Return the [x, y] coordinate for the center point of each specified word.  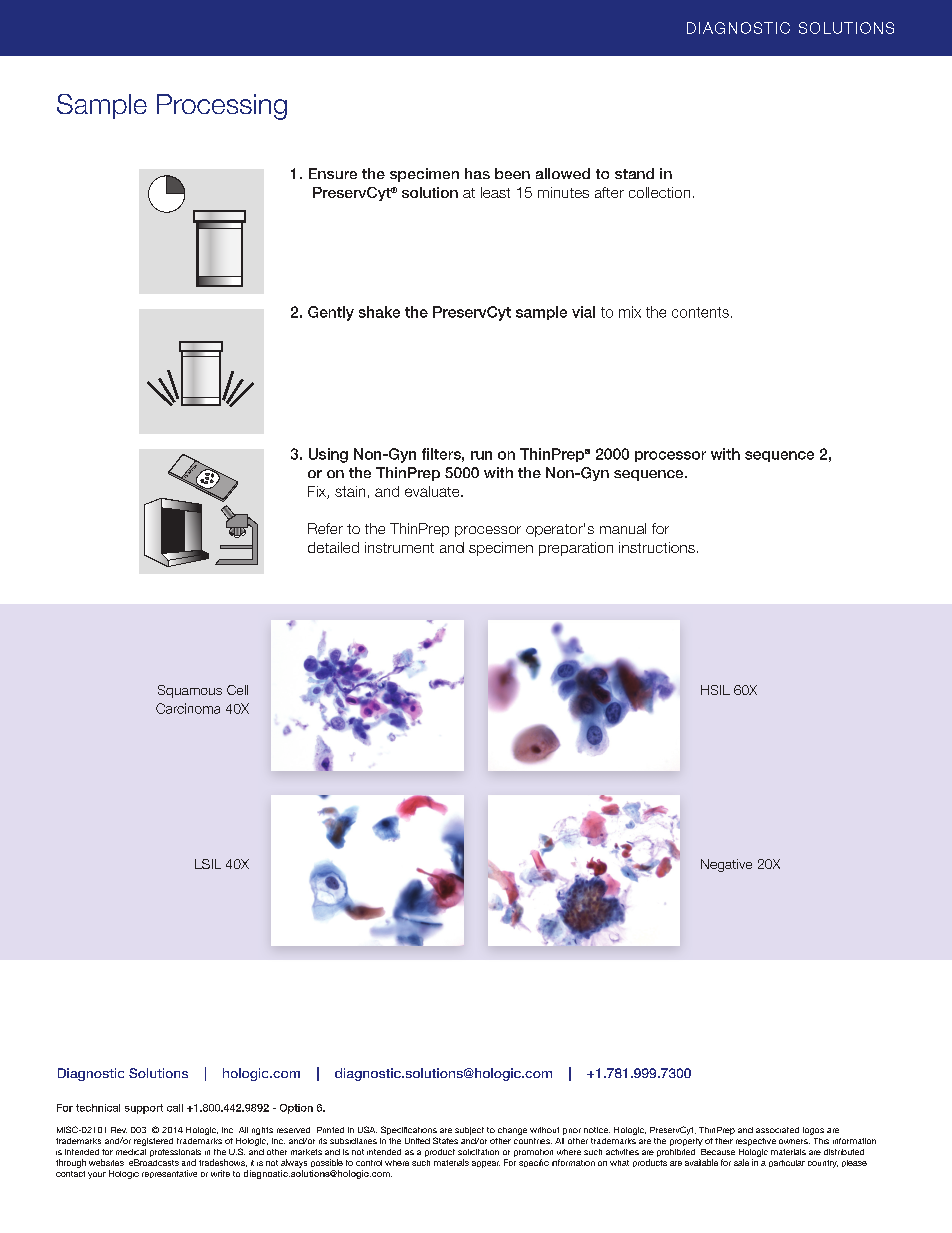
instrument [399, 547]
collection [659, 192]
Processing [222, 107]
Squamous [190, 691]
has [477, 173]
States [445, 1140]
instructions [657, 547]
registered [153, 1142]
